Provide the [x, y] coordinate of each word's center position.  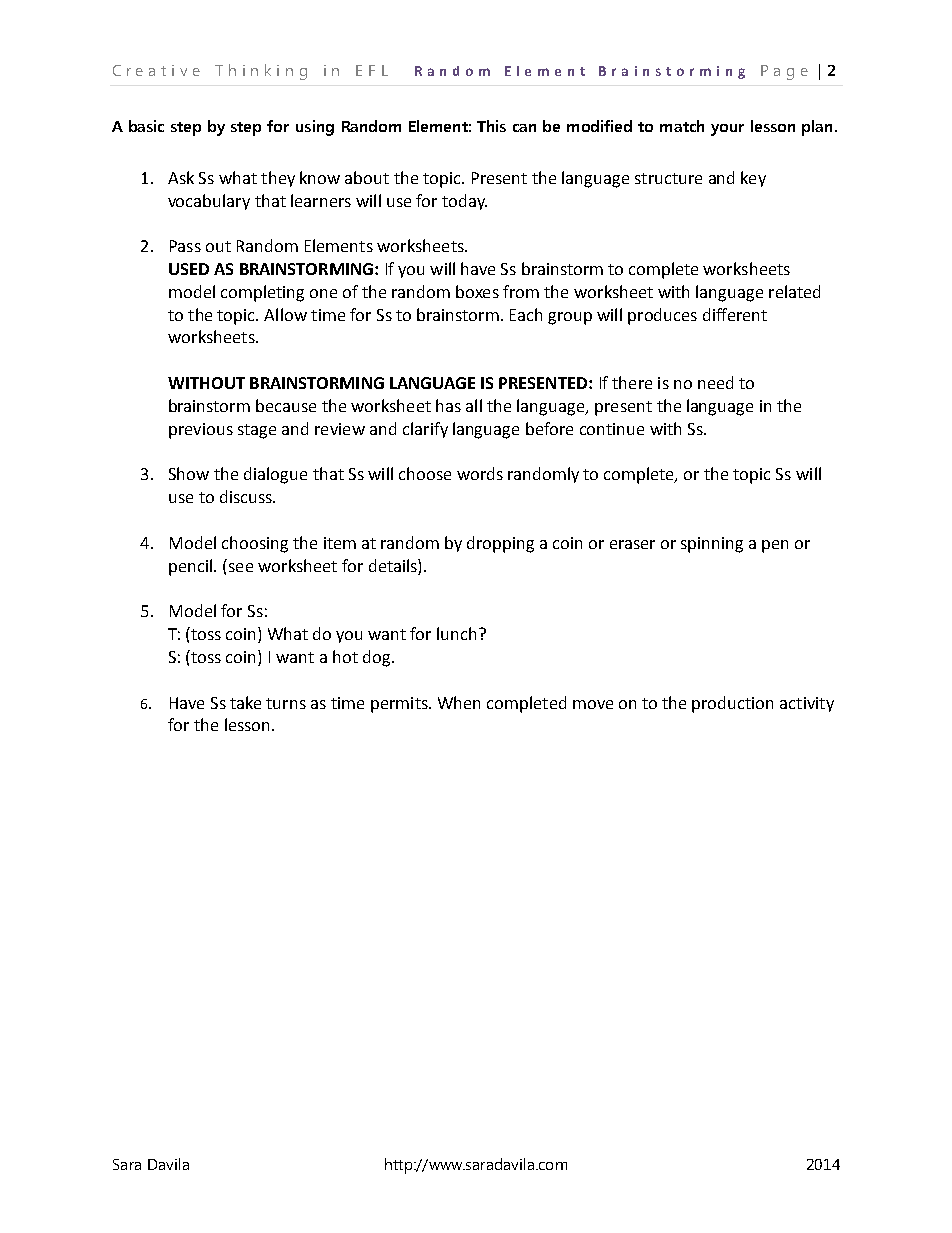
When [459, 702]
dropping [500, 544]
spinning [712, 545]
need [715, 382]
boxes [477, 291]
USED [189, 269]
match [682, 126]
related [794, 291]
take [245, 702]
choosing [255, 544]
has [448, 405]
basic [146, 126]
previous [201, 431]
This [491, 126]
